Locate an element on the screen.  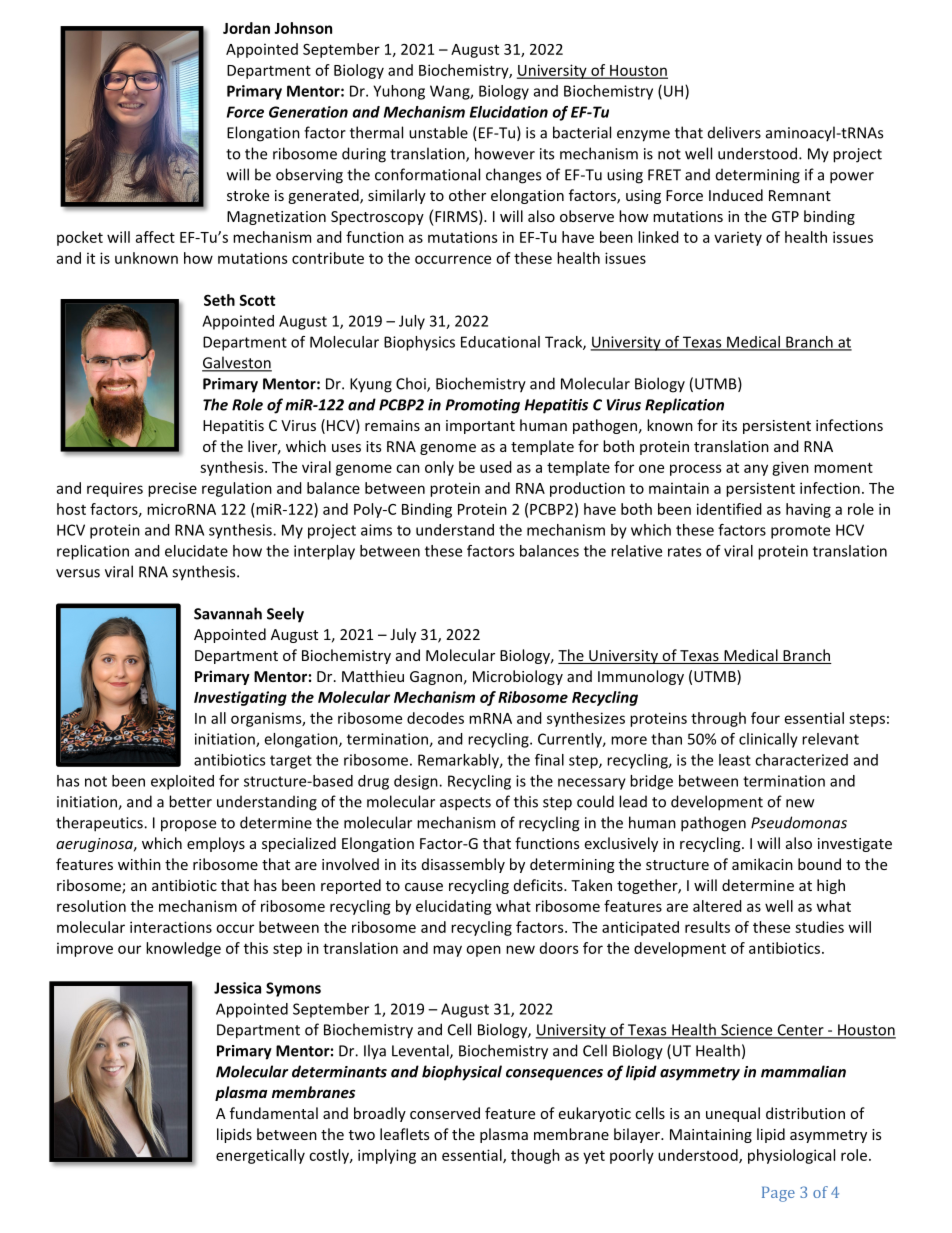
energetically is located at coordinates (260, 1156).
